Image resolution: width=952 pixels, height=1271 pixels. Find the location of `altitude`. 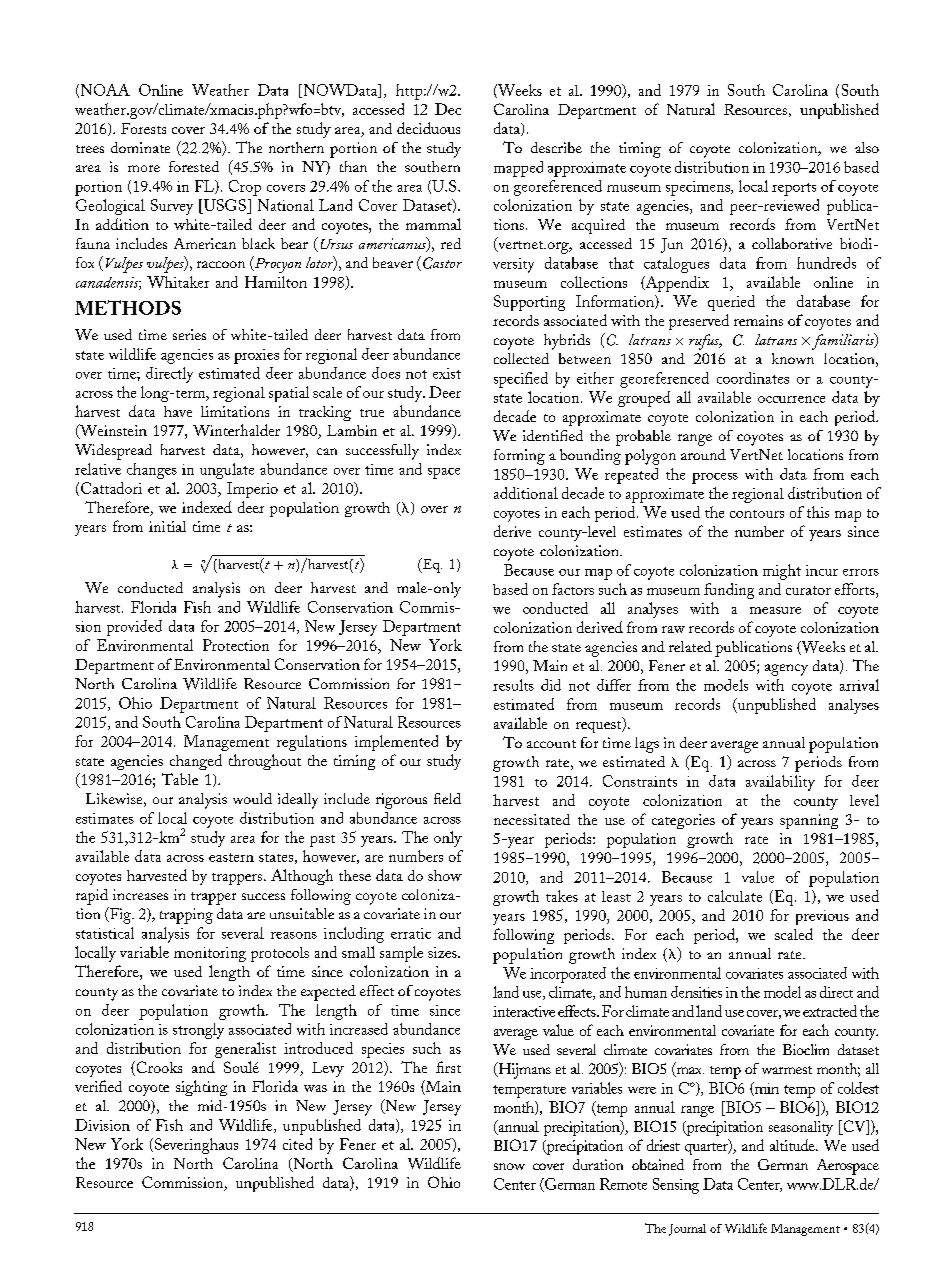

altitude is located at coordinates (793, 1145).
